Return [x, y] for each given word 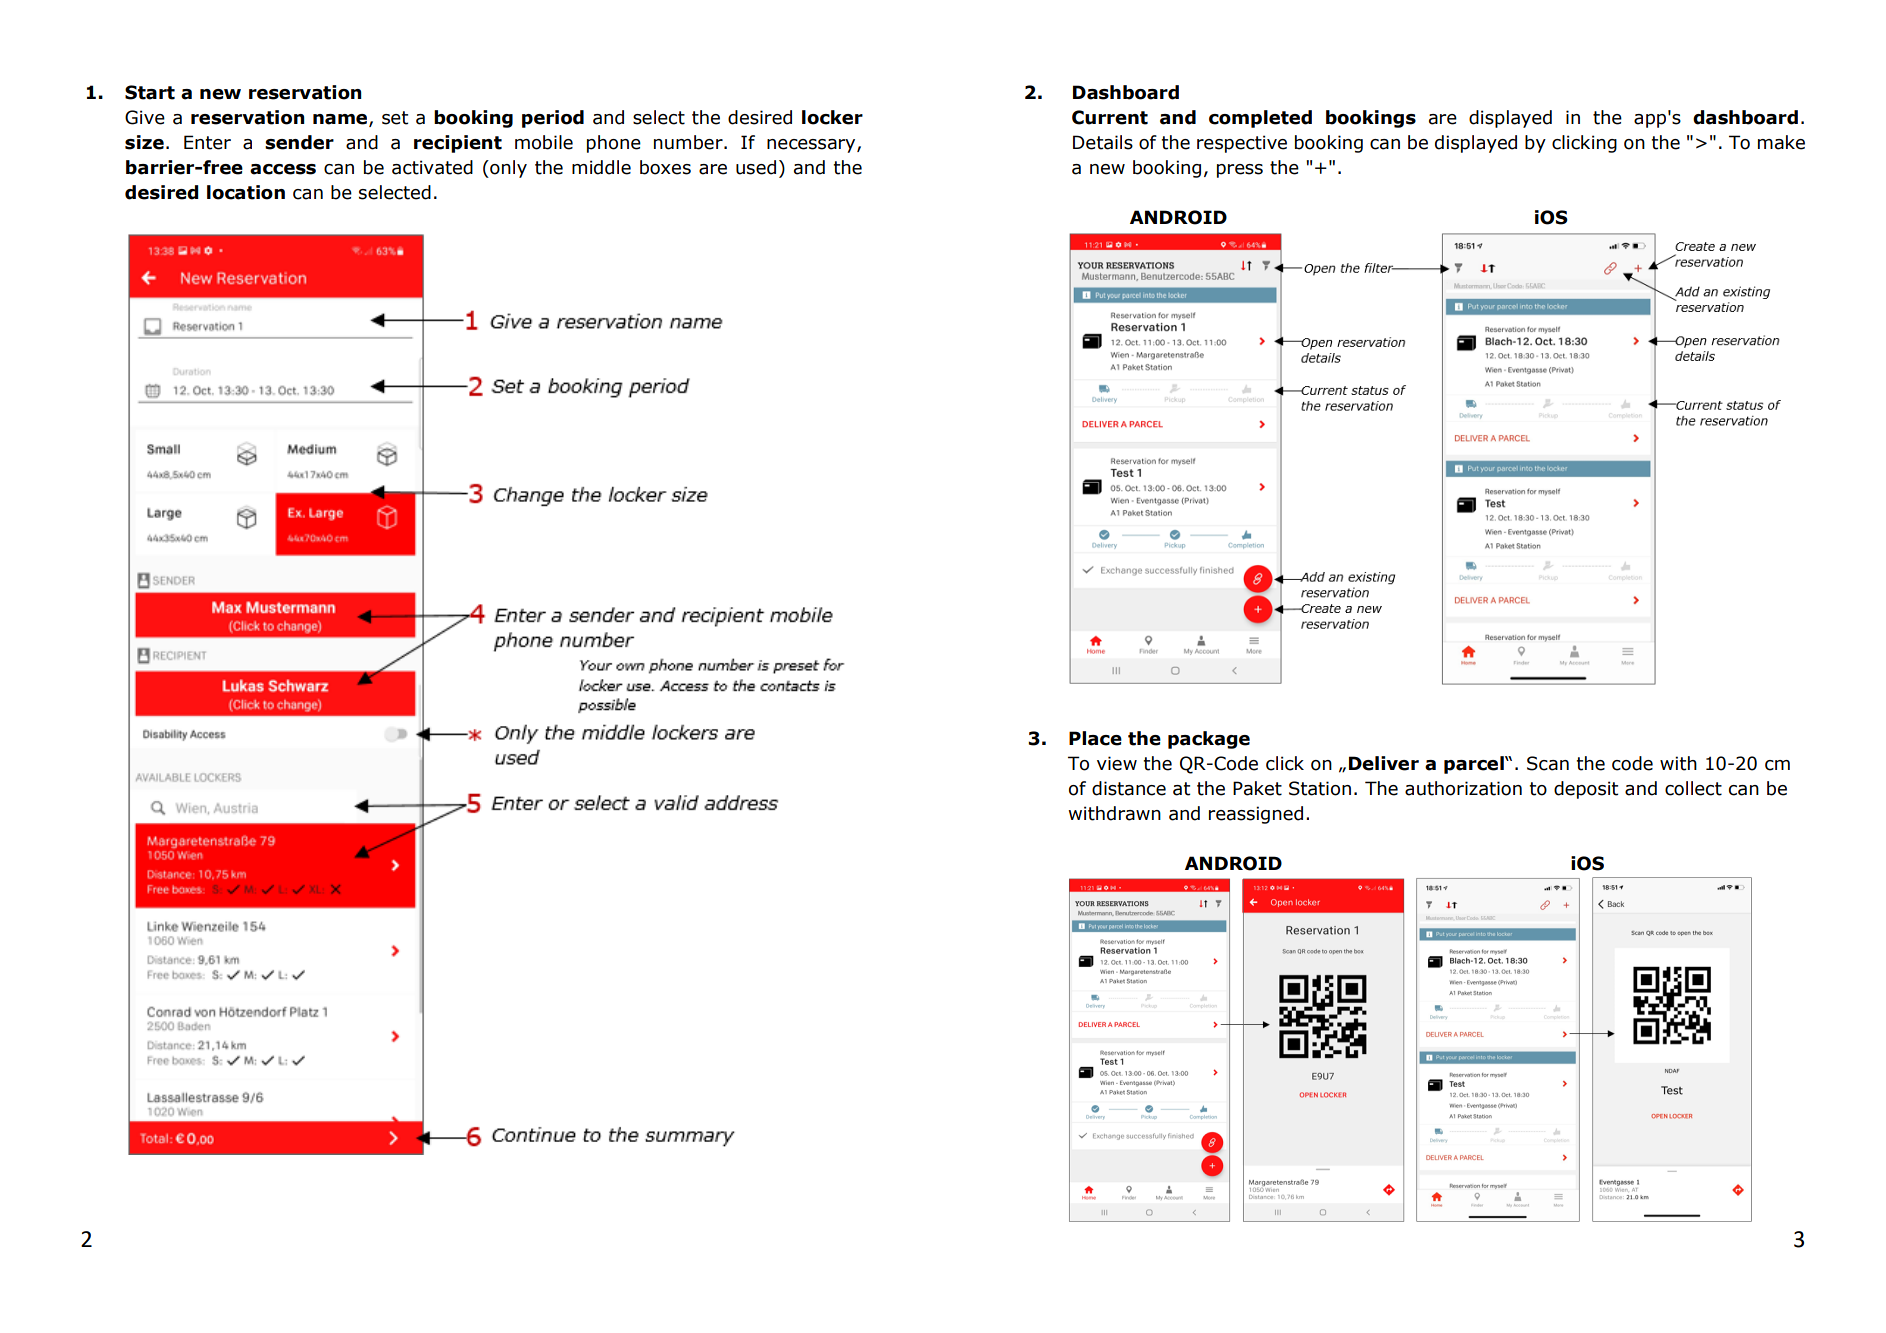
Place [1095, 738]
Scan [1548, 763]
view [1117, 763]
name [341, 120]
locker [832, 117]
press [1240, 171]
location [246, 192]
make [1781, 142]
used [756, 167]
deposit [1586, 790]
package [1209, 740]
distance [1129, 788]
